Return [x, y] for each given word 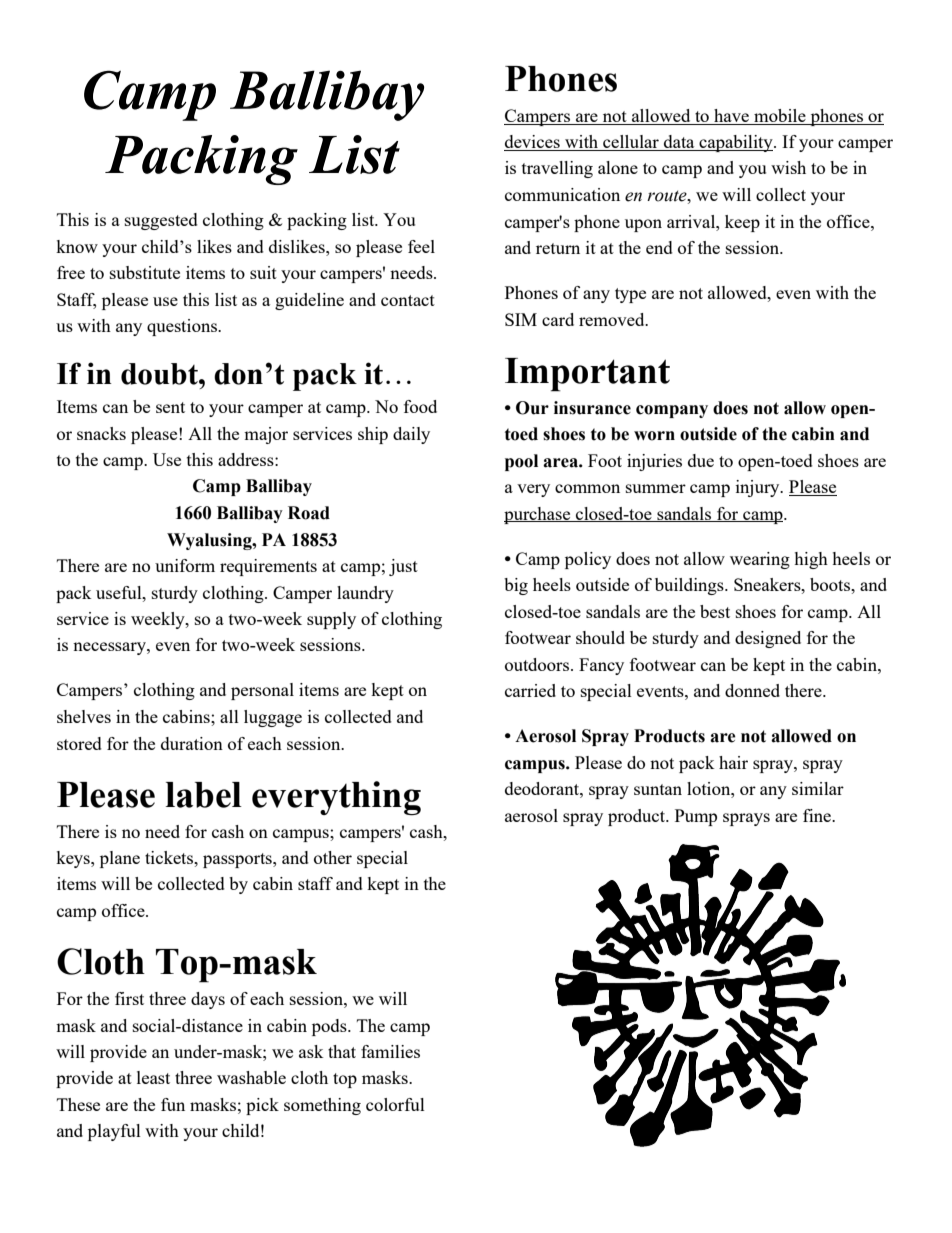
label [204, 795]
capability [736, 143]
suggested [161, 221]
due [701, 460]
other [333, 857]
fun [173, 1104]
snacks [101, 433]
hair [733, 762]
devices [533, 143]
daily [411, 435]
